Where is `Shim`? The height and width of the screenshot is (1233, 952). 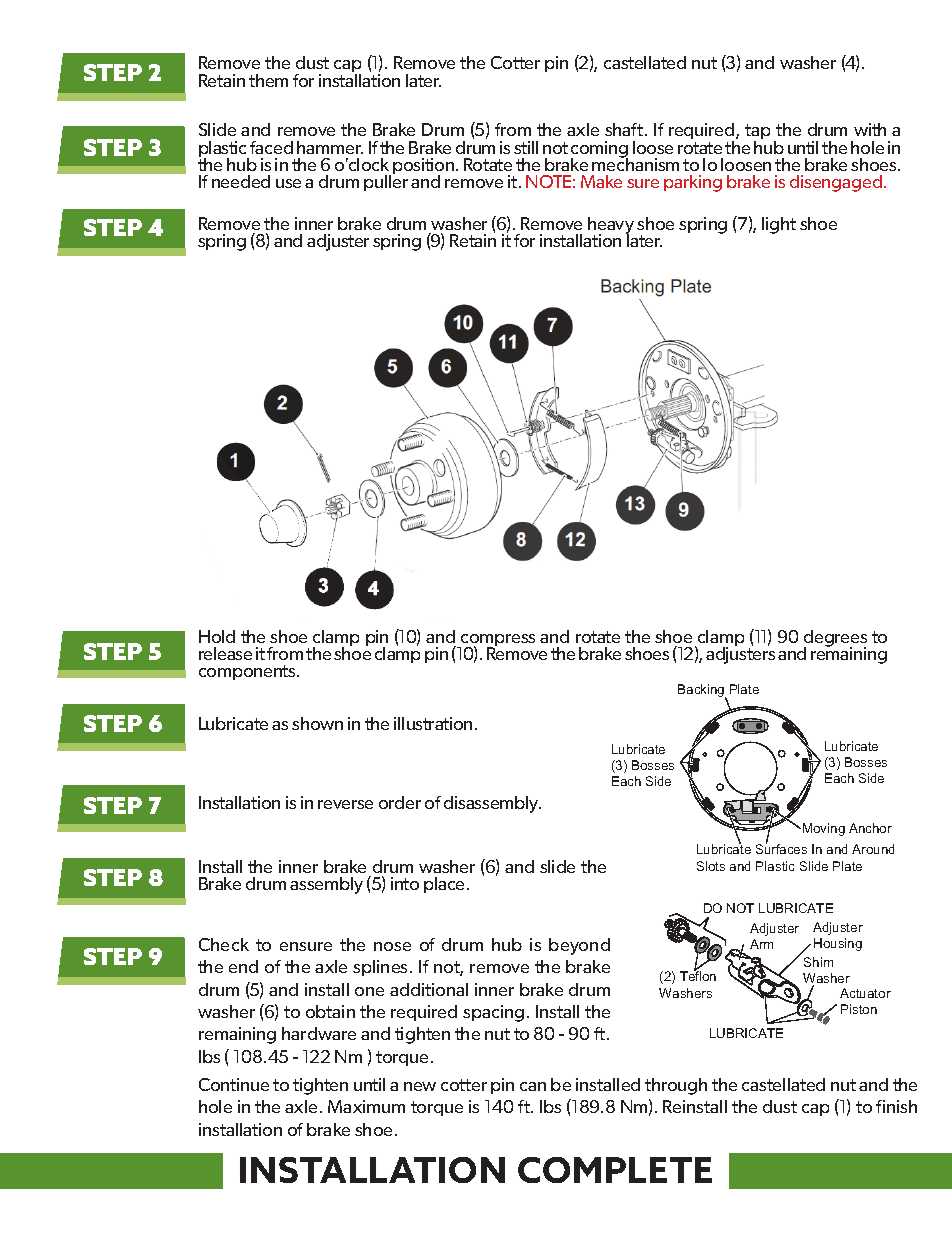 Shim is located at coordinates (818, 962).
